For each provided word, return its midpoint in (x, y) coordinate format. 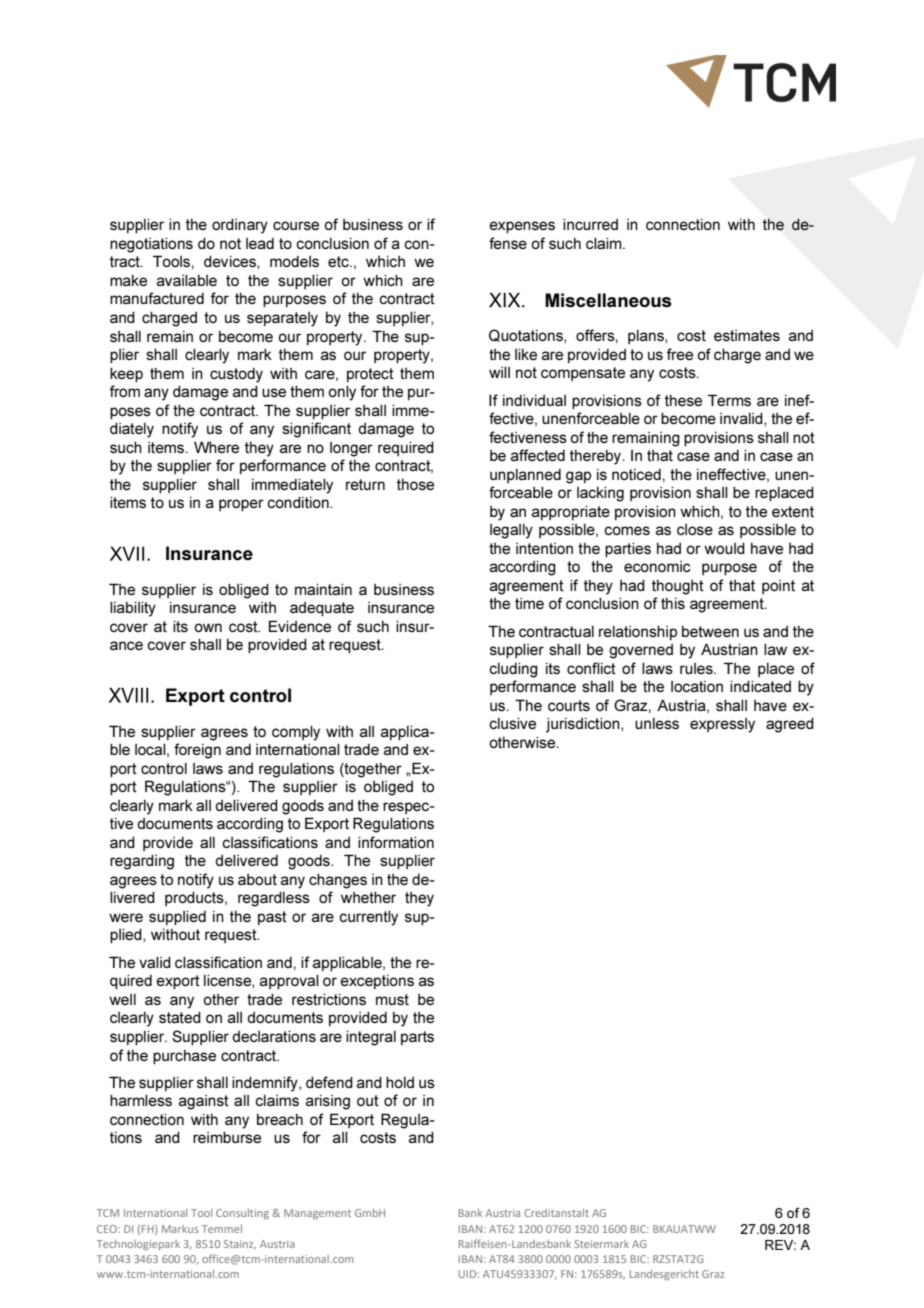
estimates (747, 335)
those (415, 484)
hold (400, 1082)
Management (317, 1214)
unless (657, 723)
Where (216, 447)
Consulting (242, 1214)
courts (569, 705)
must (392, 999)
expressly (722, 725)
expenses (522, 227)
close (695, 529)
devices (231, 262)
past (272, 918)
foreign (197, 751)
